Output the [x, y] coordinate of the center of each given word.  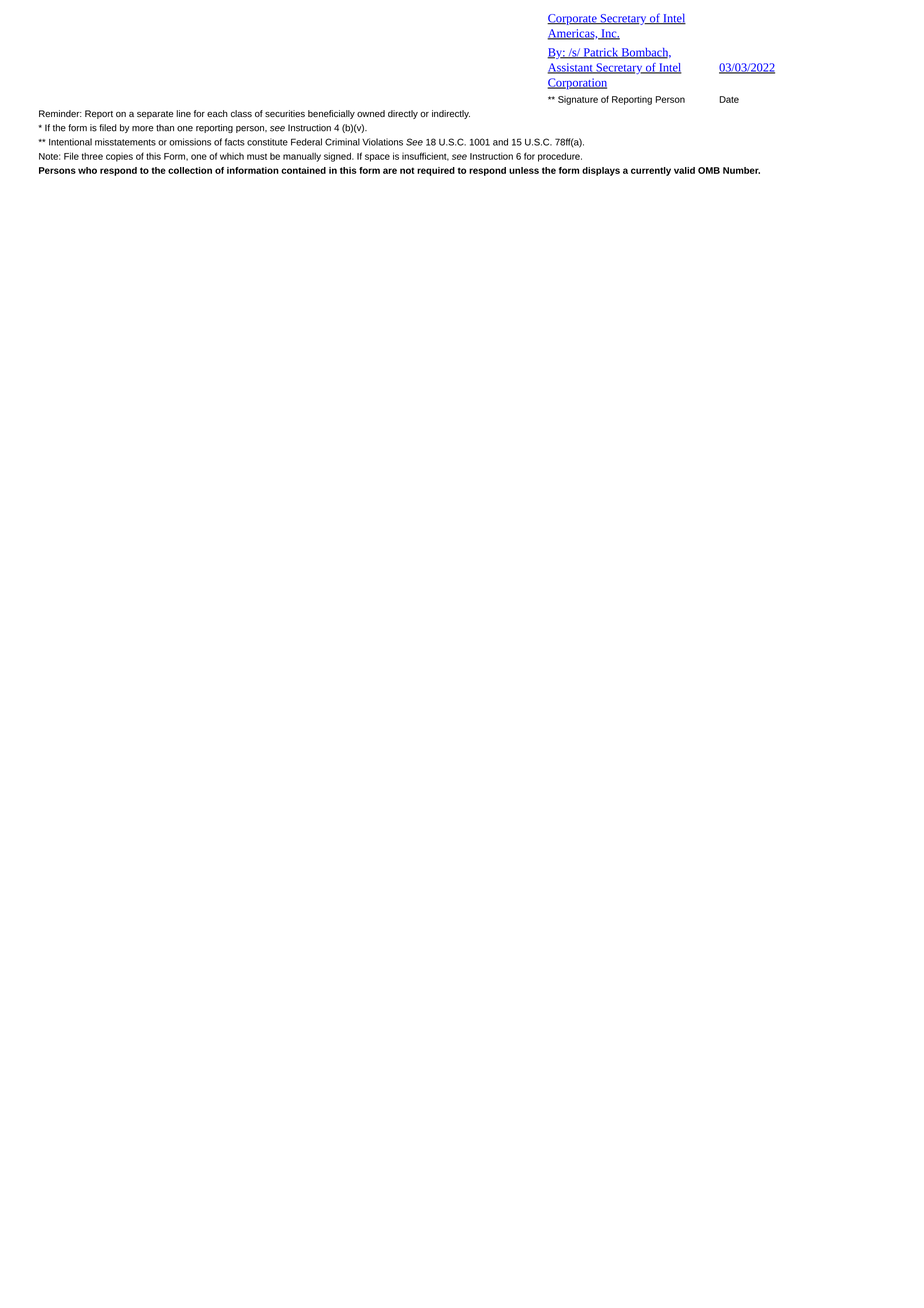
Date [729, 99]
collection [190, 170]
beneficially [331, 114]
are [390, 171]
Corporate [573, 19]
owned [371, 114]
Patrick [600, 53]
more [142, 129]
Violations [382, 142]
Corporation [577, 84]
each [217, 113]
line [183, 114]
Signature [578, 100]
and [500, 142]
